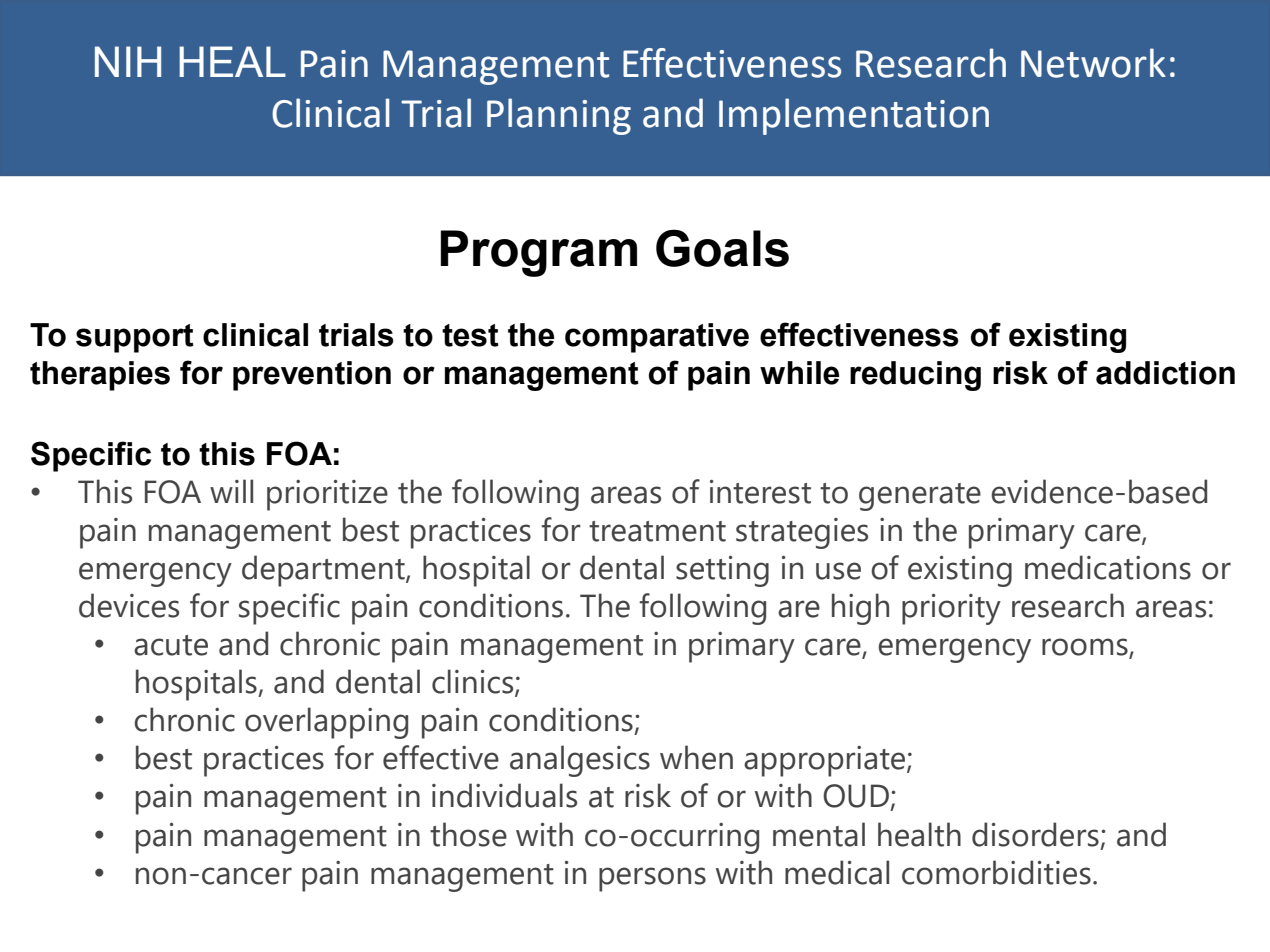  I want to click on medications, so click(1108, 567).
